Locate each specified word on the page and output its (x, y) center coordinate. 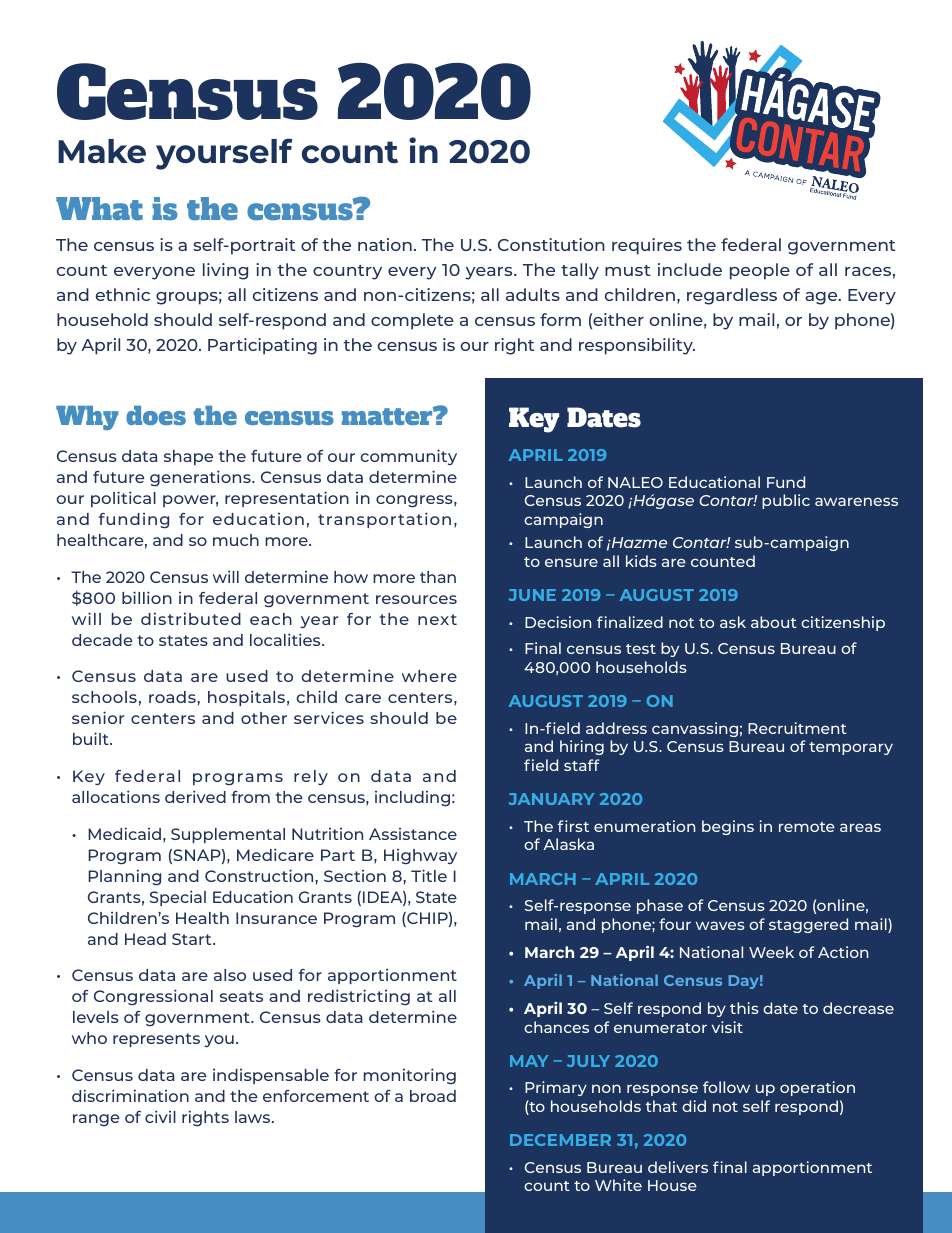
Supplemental (228, 835)
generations (201, 478)
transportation (384, 520)
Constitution (551, 244)
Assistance (413, 834)
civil (160, 1116)
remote (807, 827)
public (786, 501)
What (99, 209)
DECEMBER (560, 1140)
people (760, 271)
